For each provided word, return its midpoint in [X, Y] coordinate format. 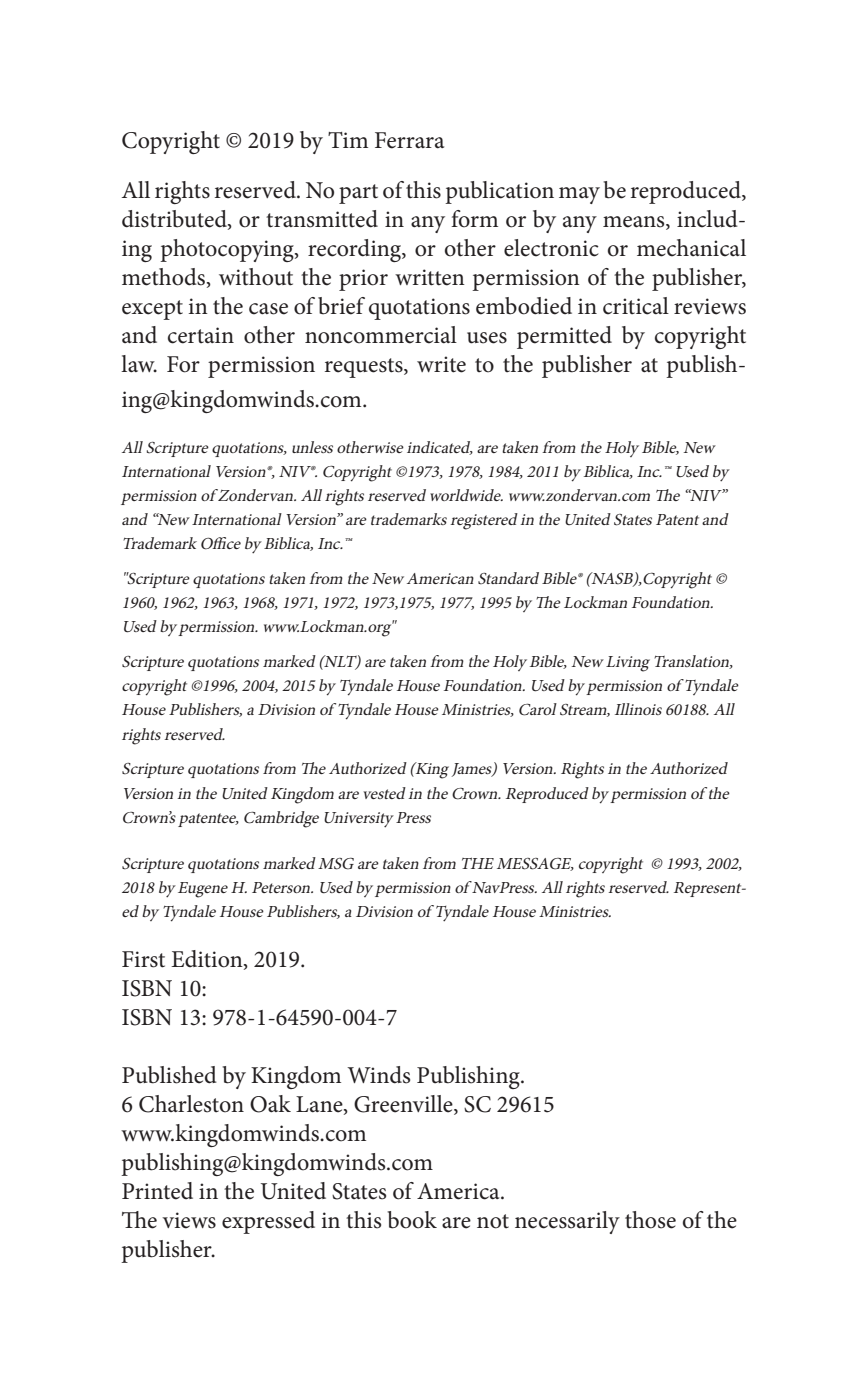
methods [163, 277]
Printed [157, 1191]
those [650, 1220]
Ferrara [409, 140]
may [579, 195]
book [412, 1220]
